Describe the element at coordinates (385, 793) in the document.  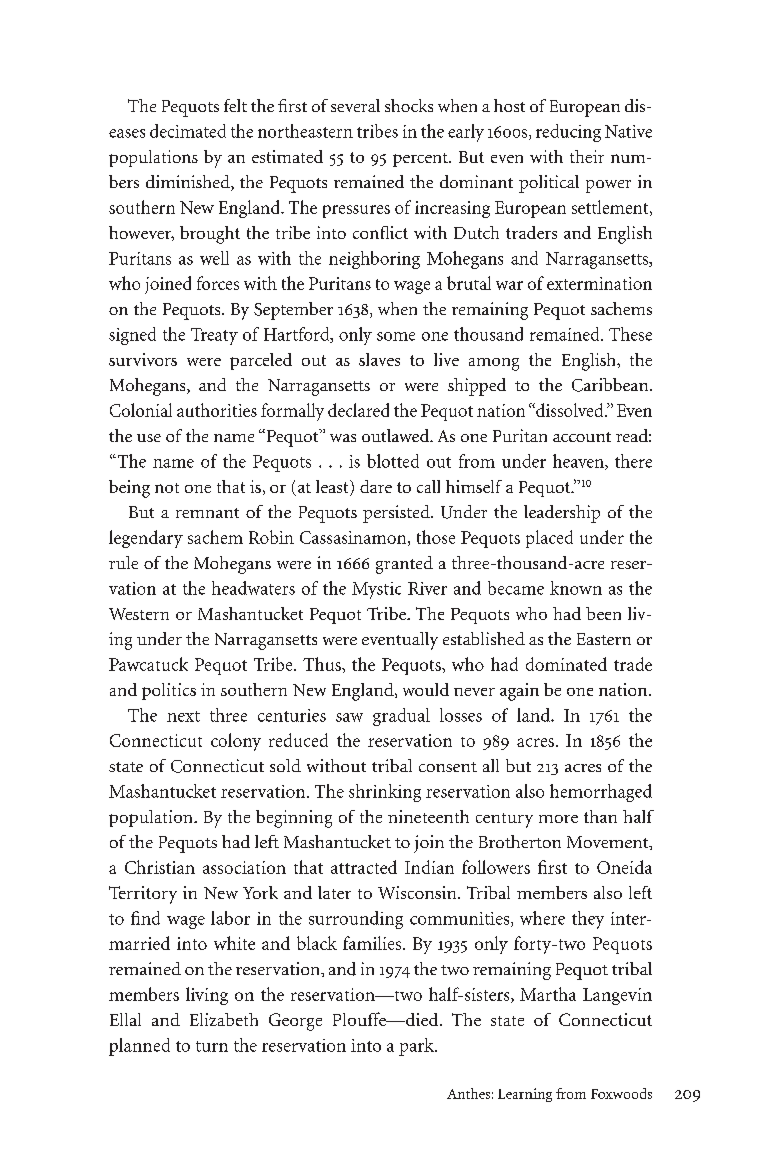
I see `shrinking` at that location.
